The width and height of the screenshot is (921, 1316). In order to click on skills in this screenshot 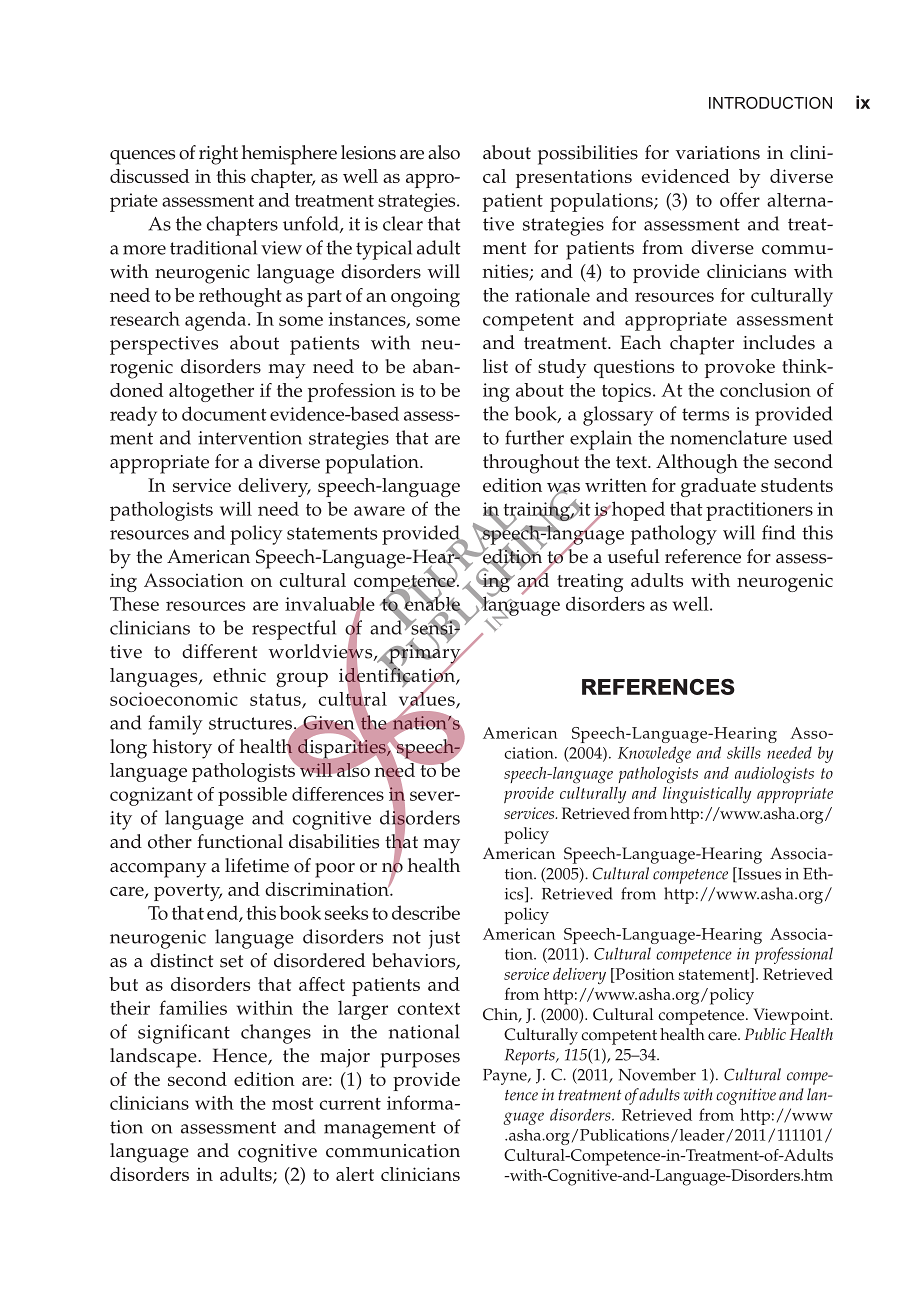, I will do `click(744, 752)`.
